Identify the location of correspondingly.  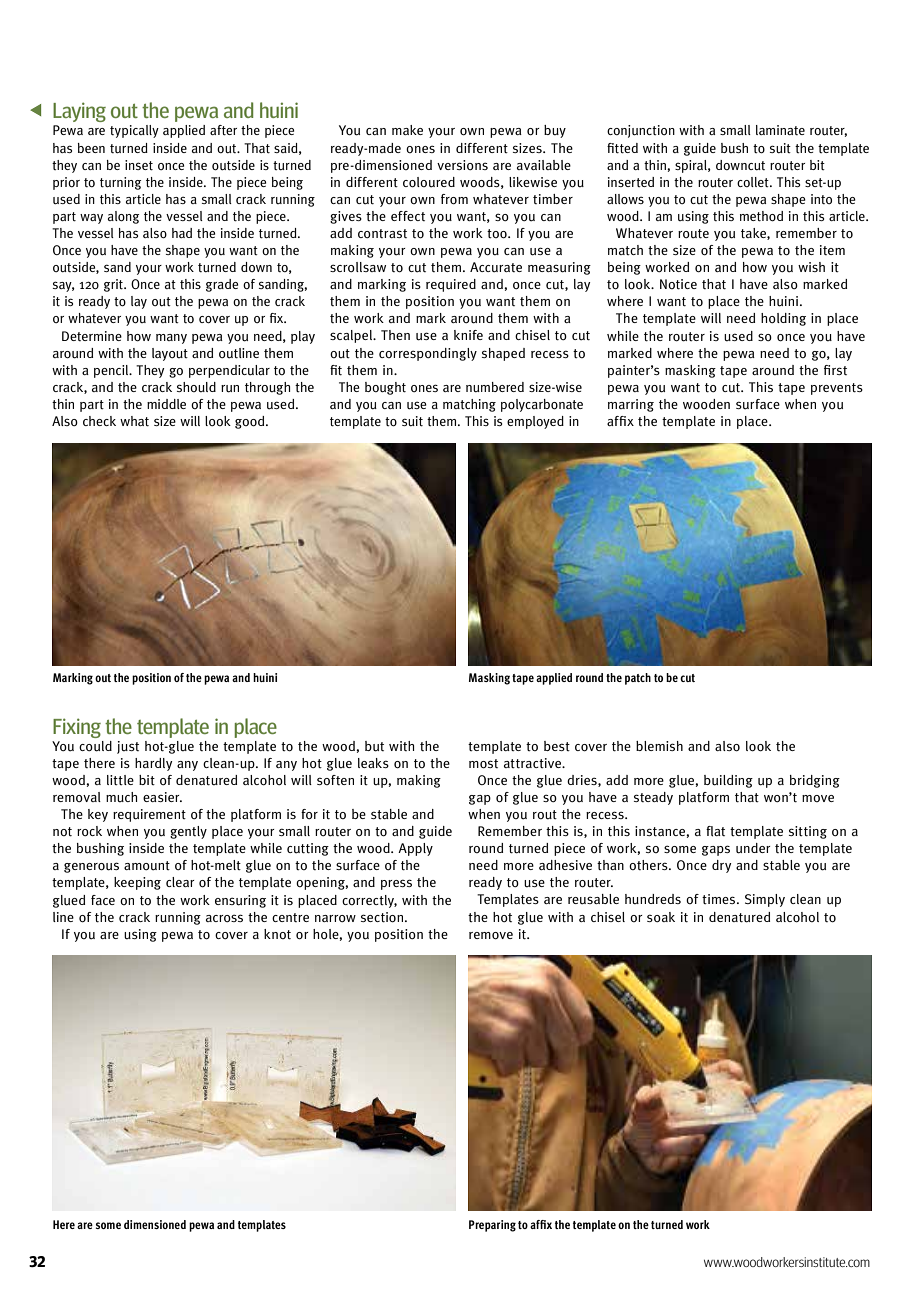
(428, 354).
